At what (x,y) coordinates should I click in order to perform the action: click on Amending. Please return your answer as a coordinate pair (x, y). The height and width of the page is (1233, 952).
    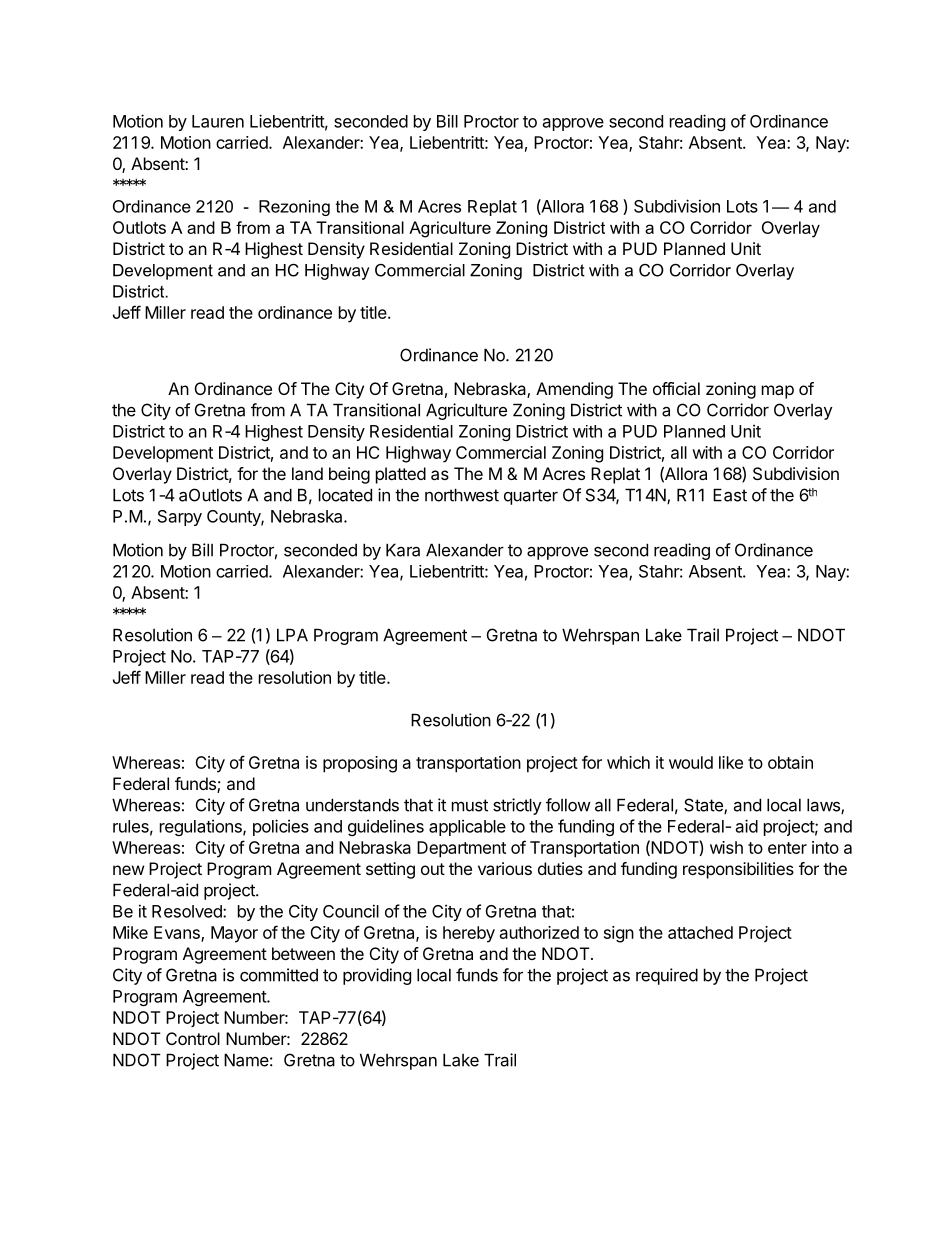
    Looking at the image, I should click on (574, 390).
